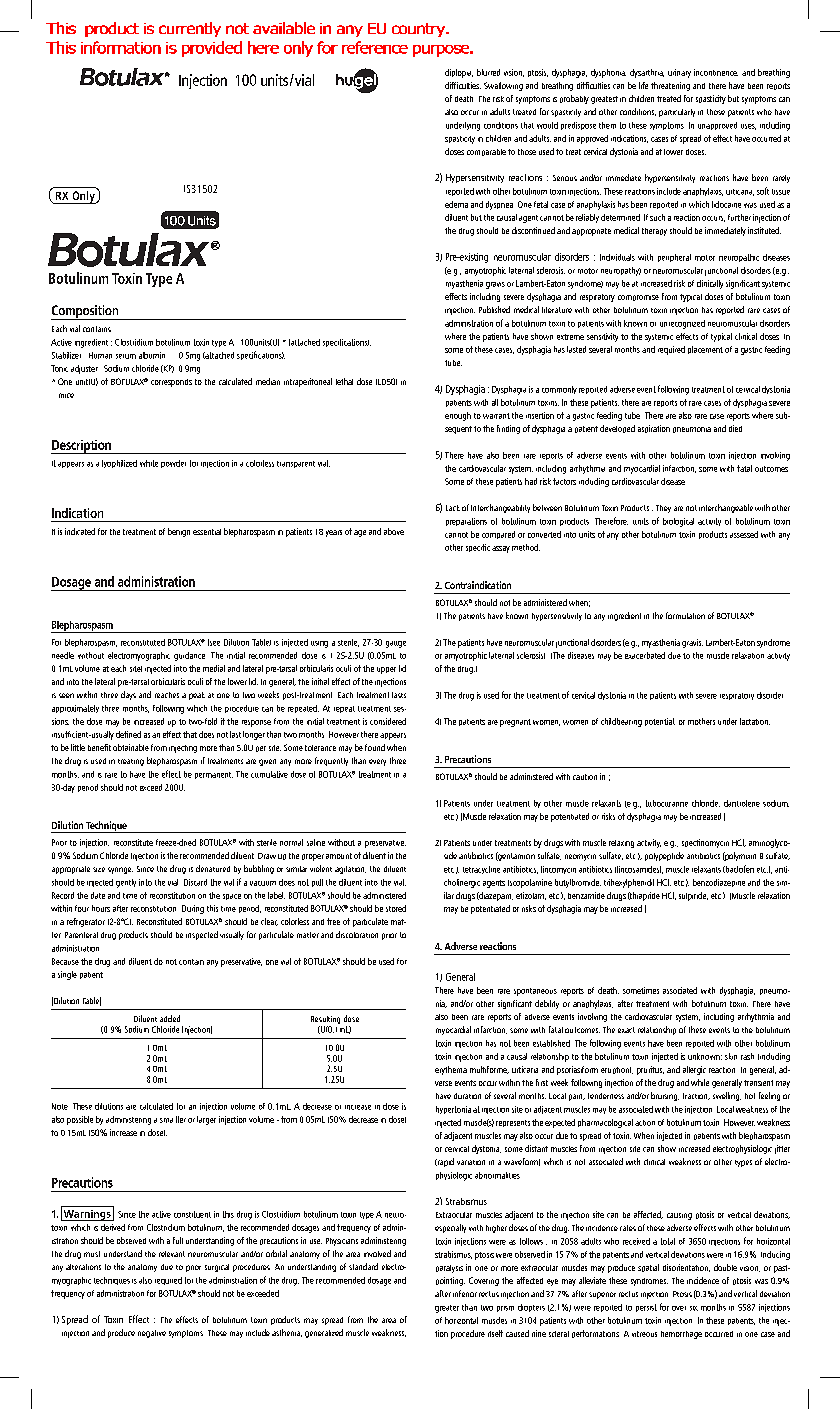 This screenshot has width=840, height=1409. What do you see at coordinates (126, 883) in the screenshot?
I see `gently` at bounding box center [126, 883].
